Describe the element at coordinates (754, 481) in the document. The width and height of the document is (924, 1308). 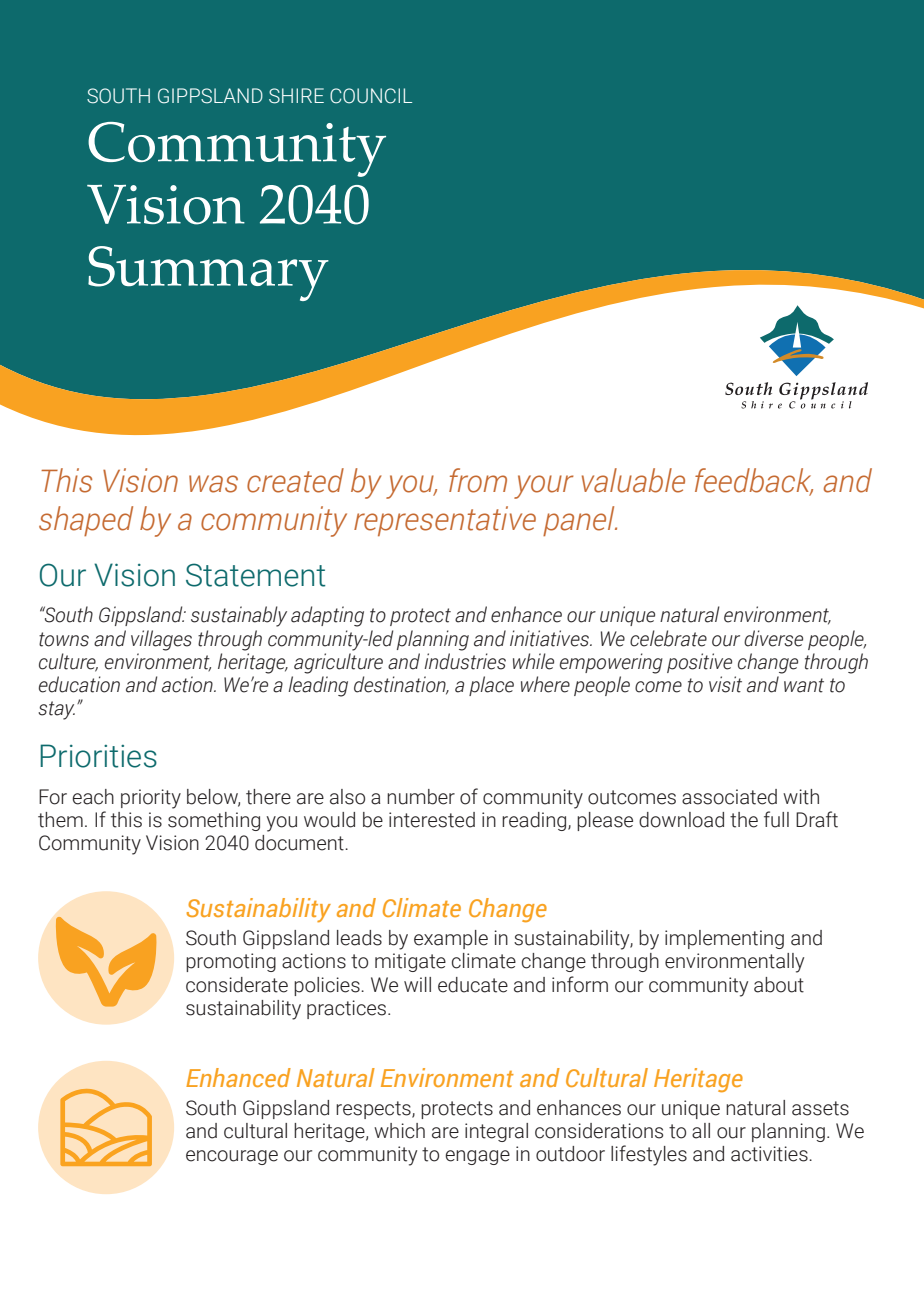
I see `feedback` at that location.
